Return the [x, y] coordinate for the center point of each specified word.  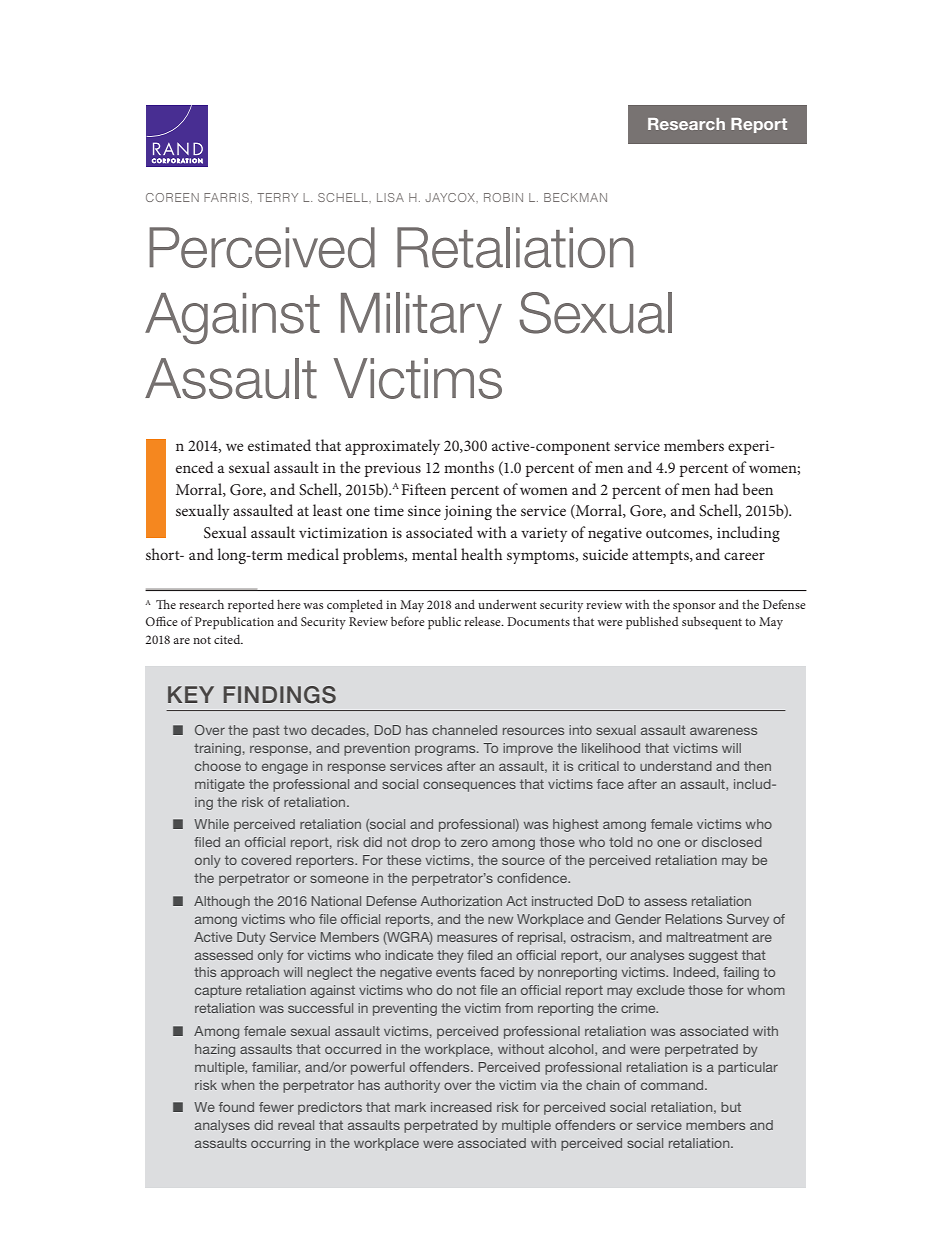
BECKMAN [575, 197]
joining [468, 512]
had [727, 489]
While [211, 824]
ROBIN [503, 197]
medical [313, 554]
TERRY [277, 197]
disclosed [732, 842]
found [236, 1107]
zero [474, 843]
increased [461, 1107]
